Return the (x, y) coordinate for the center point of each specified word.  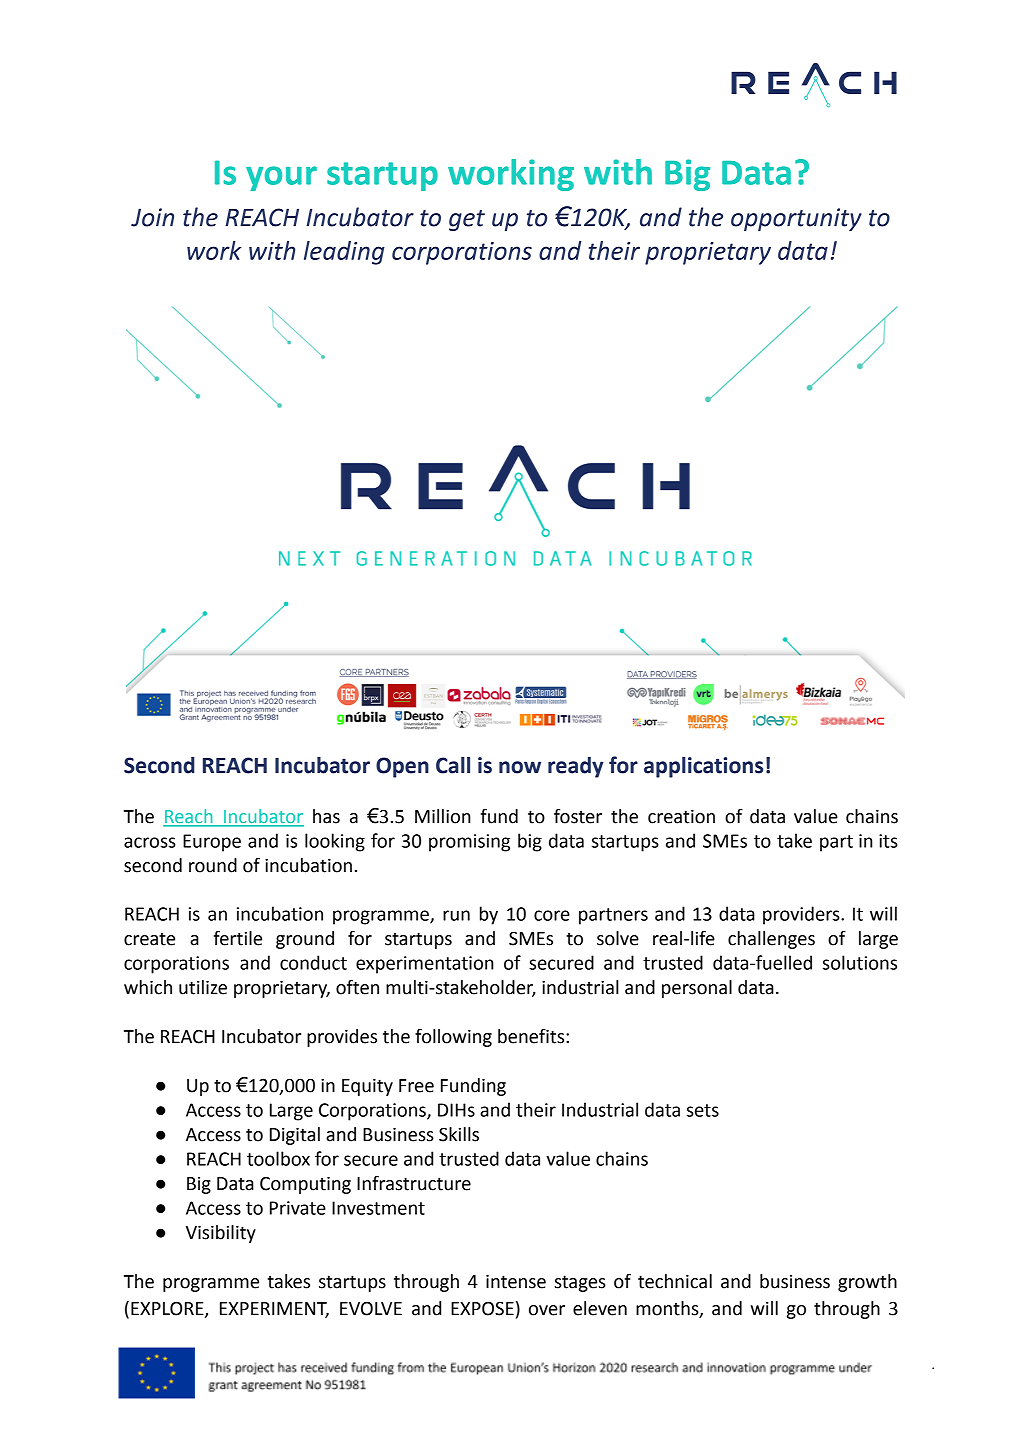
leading (344, 253)
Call (453, 765)
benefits (532, 1036)
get (467, 220)
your (281, 178)
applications (703, 767)
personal (697, 989)
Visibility (221, 1234)
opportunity (796, 219)
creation (681, 816)
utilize (203, 987)
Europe (212, 843)
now (520, 767)
